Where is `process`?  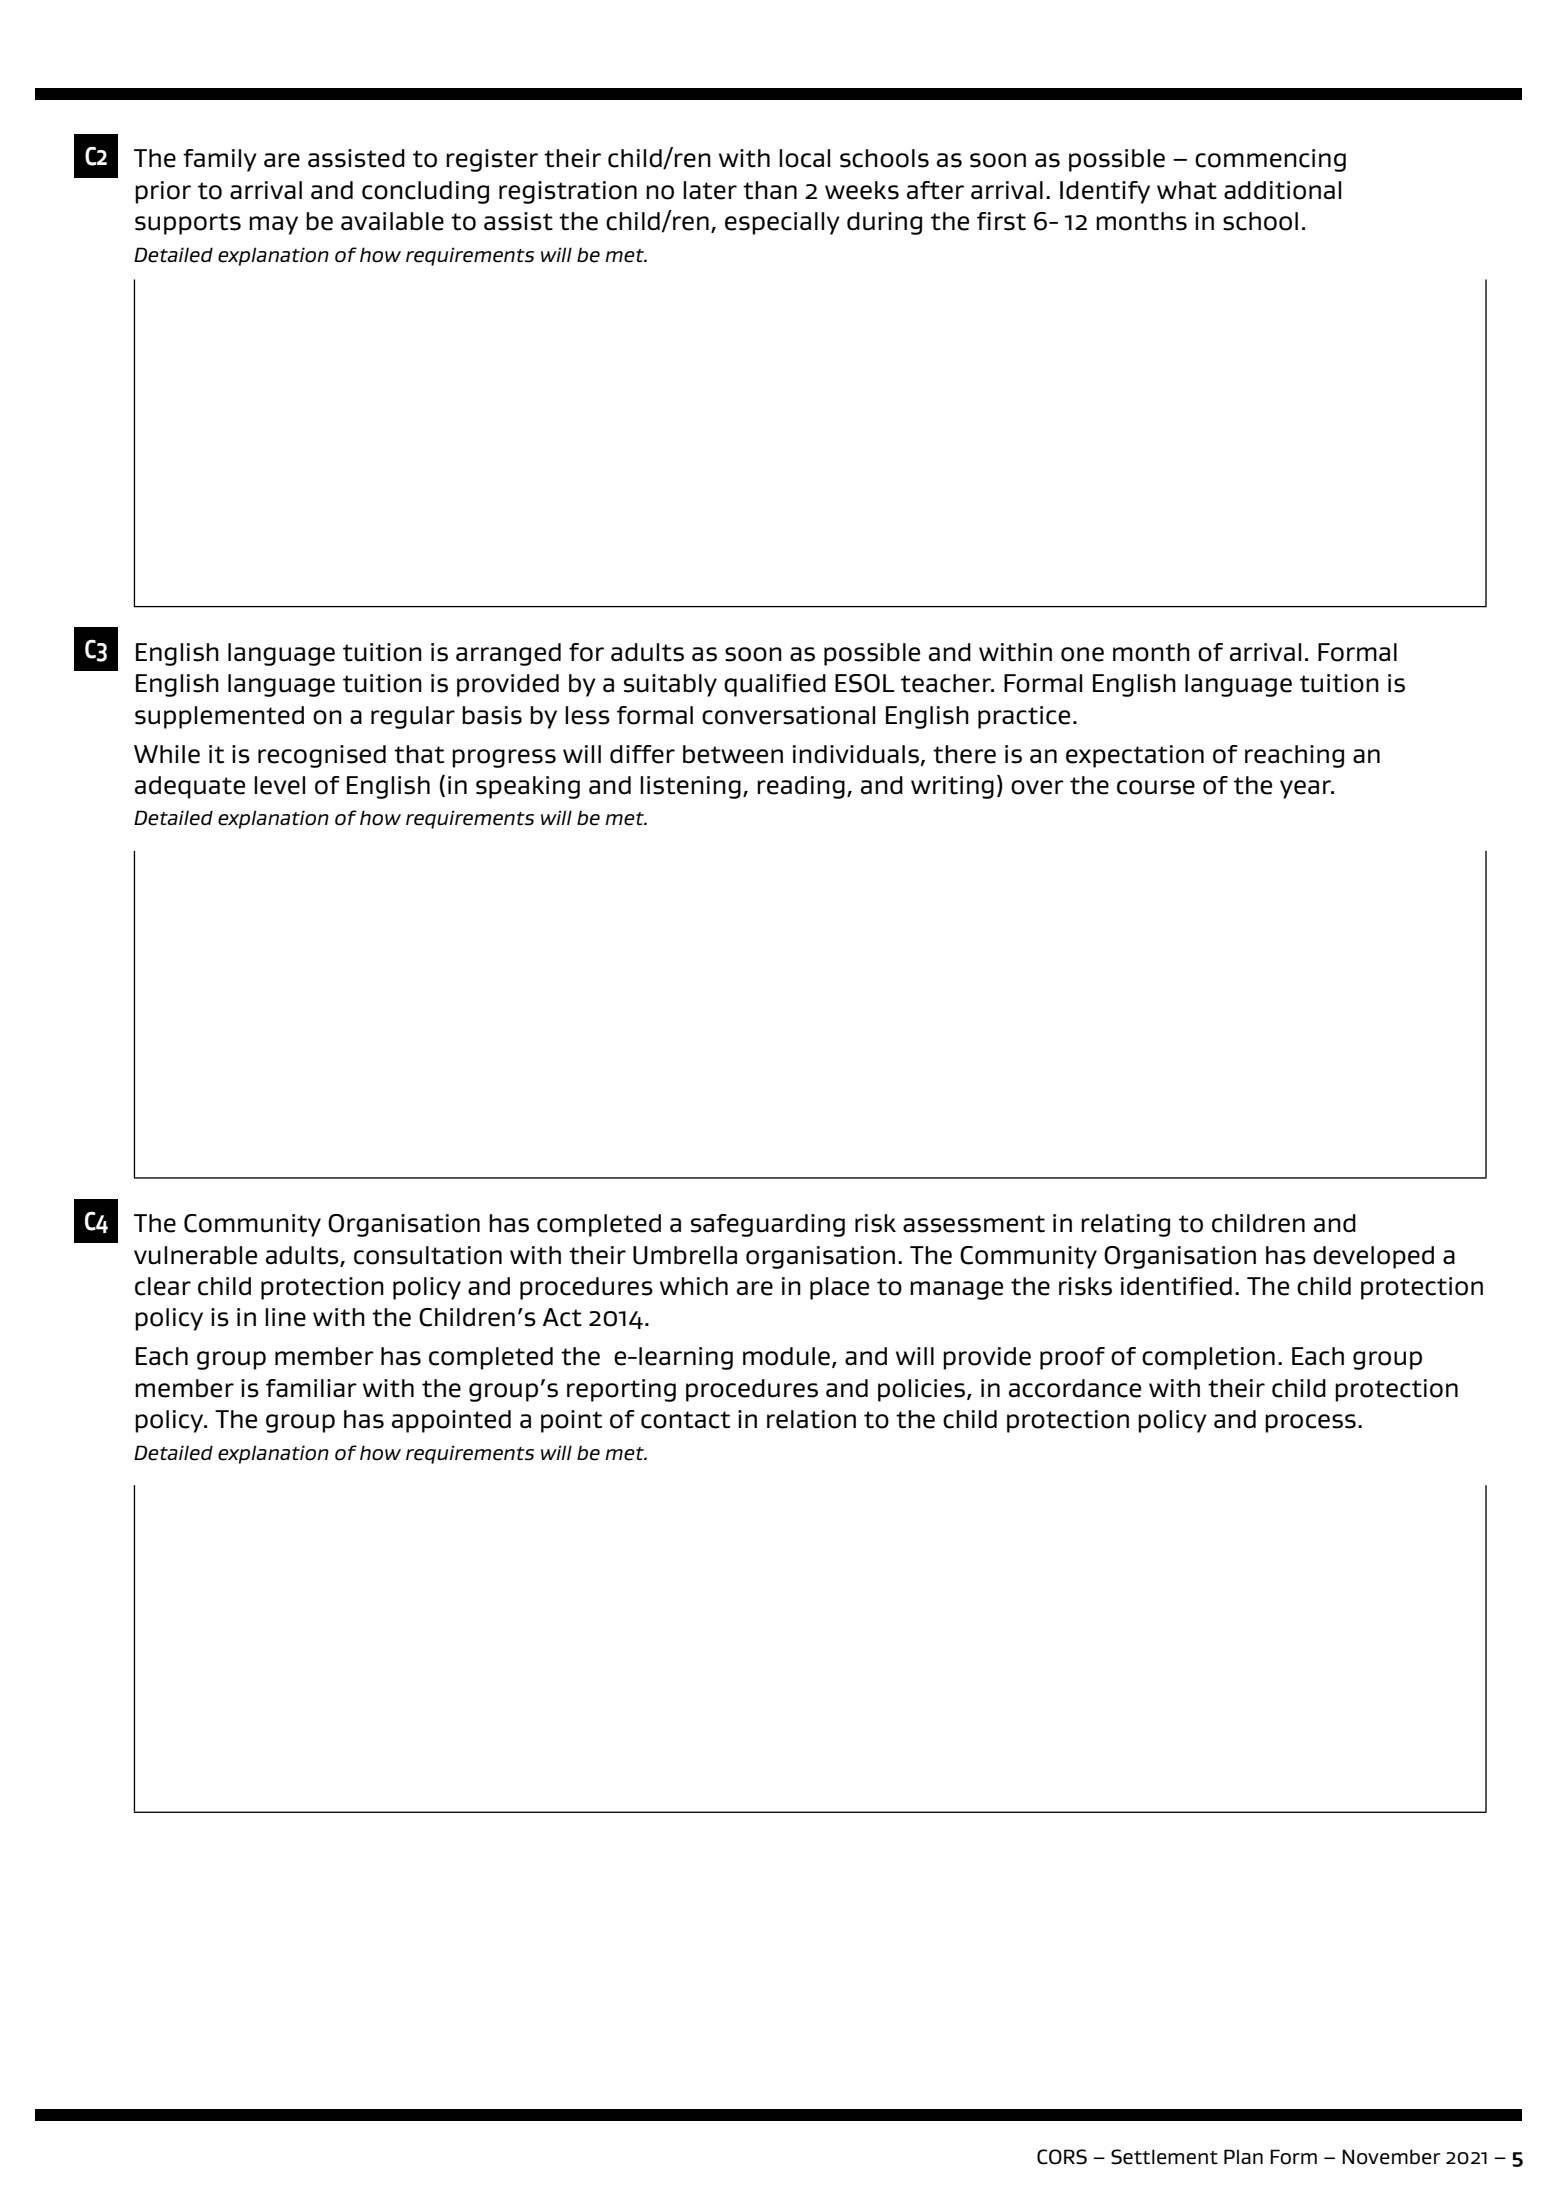 process is located at coordinates (1310, 1423).
